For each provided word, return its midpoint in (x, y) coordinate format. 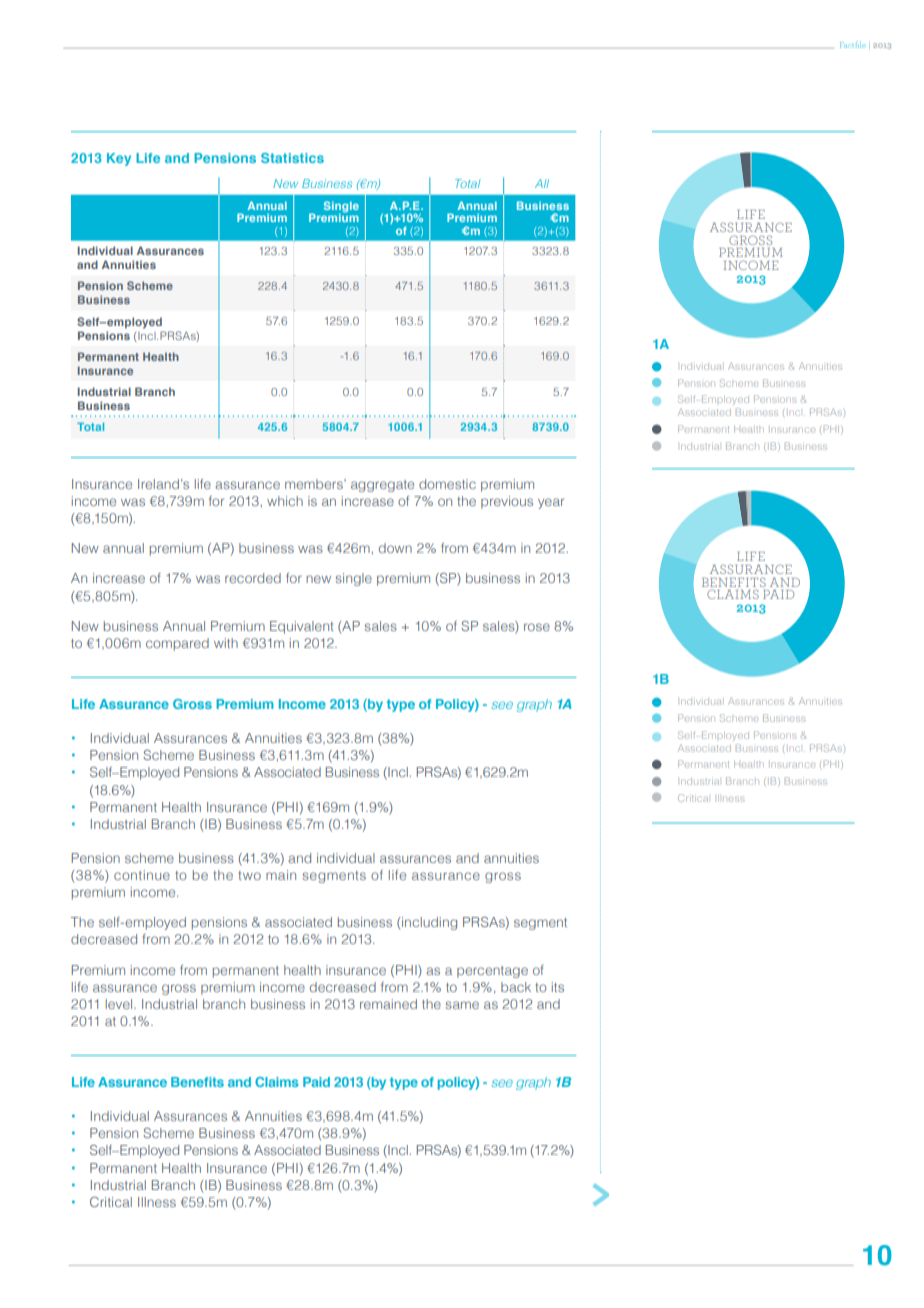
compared (177, 644)
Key (119, 159)
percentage (492, 972)
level (120, 1004)
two (249, 875)
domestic (447, 484)
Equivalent (301, 627)
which (285, 501)
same (462, 1005)
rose (537, 627)
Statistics (292, 158)
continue (142, 875)
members (315, 484)
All (542, 183)
